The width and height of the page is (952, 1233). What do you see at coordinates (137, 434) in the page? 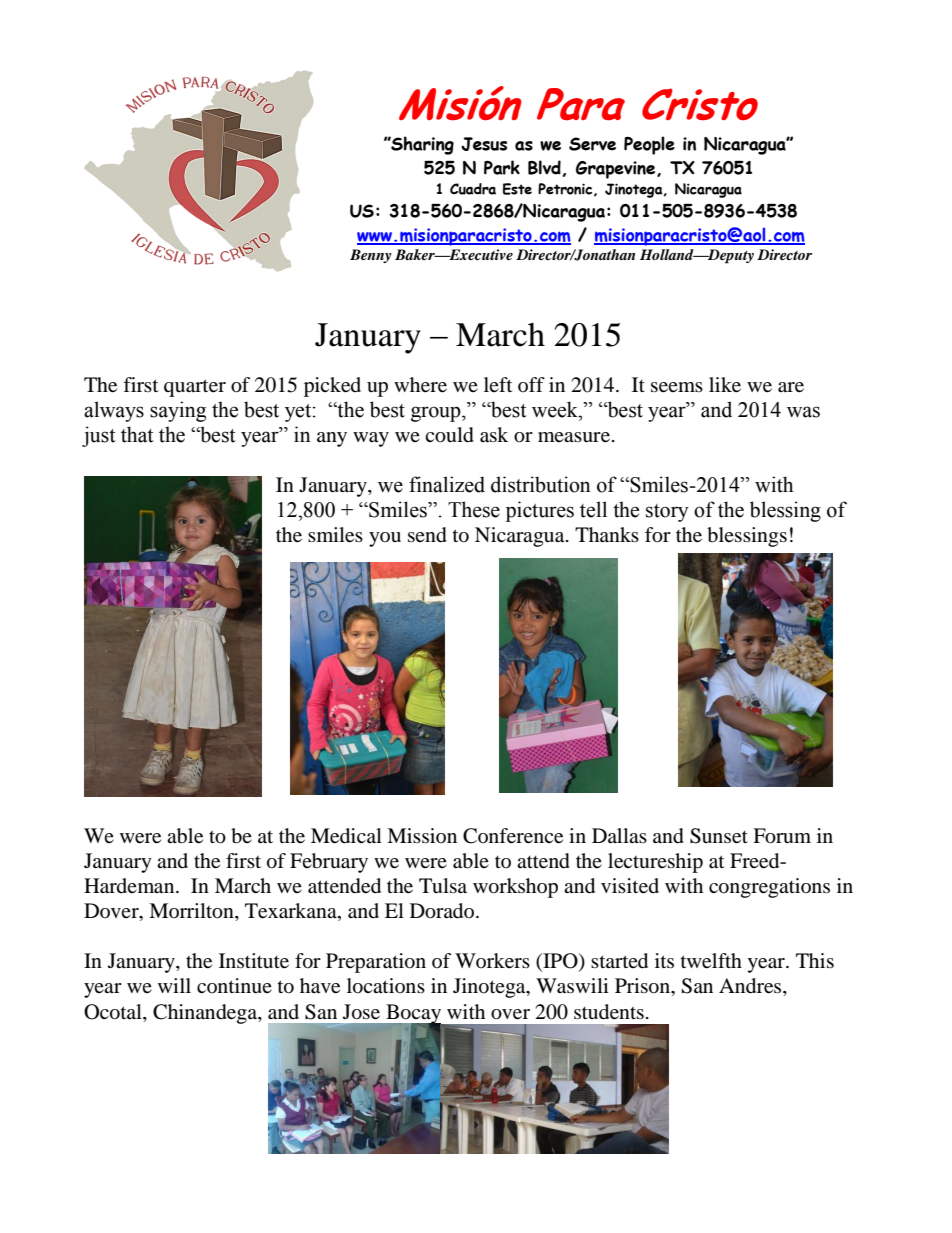
I see `that` at bounding box center [137, 434].
